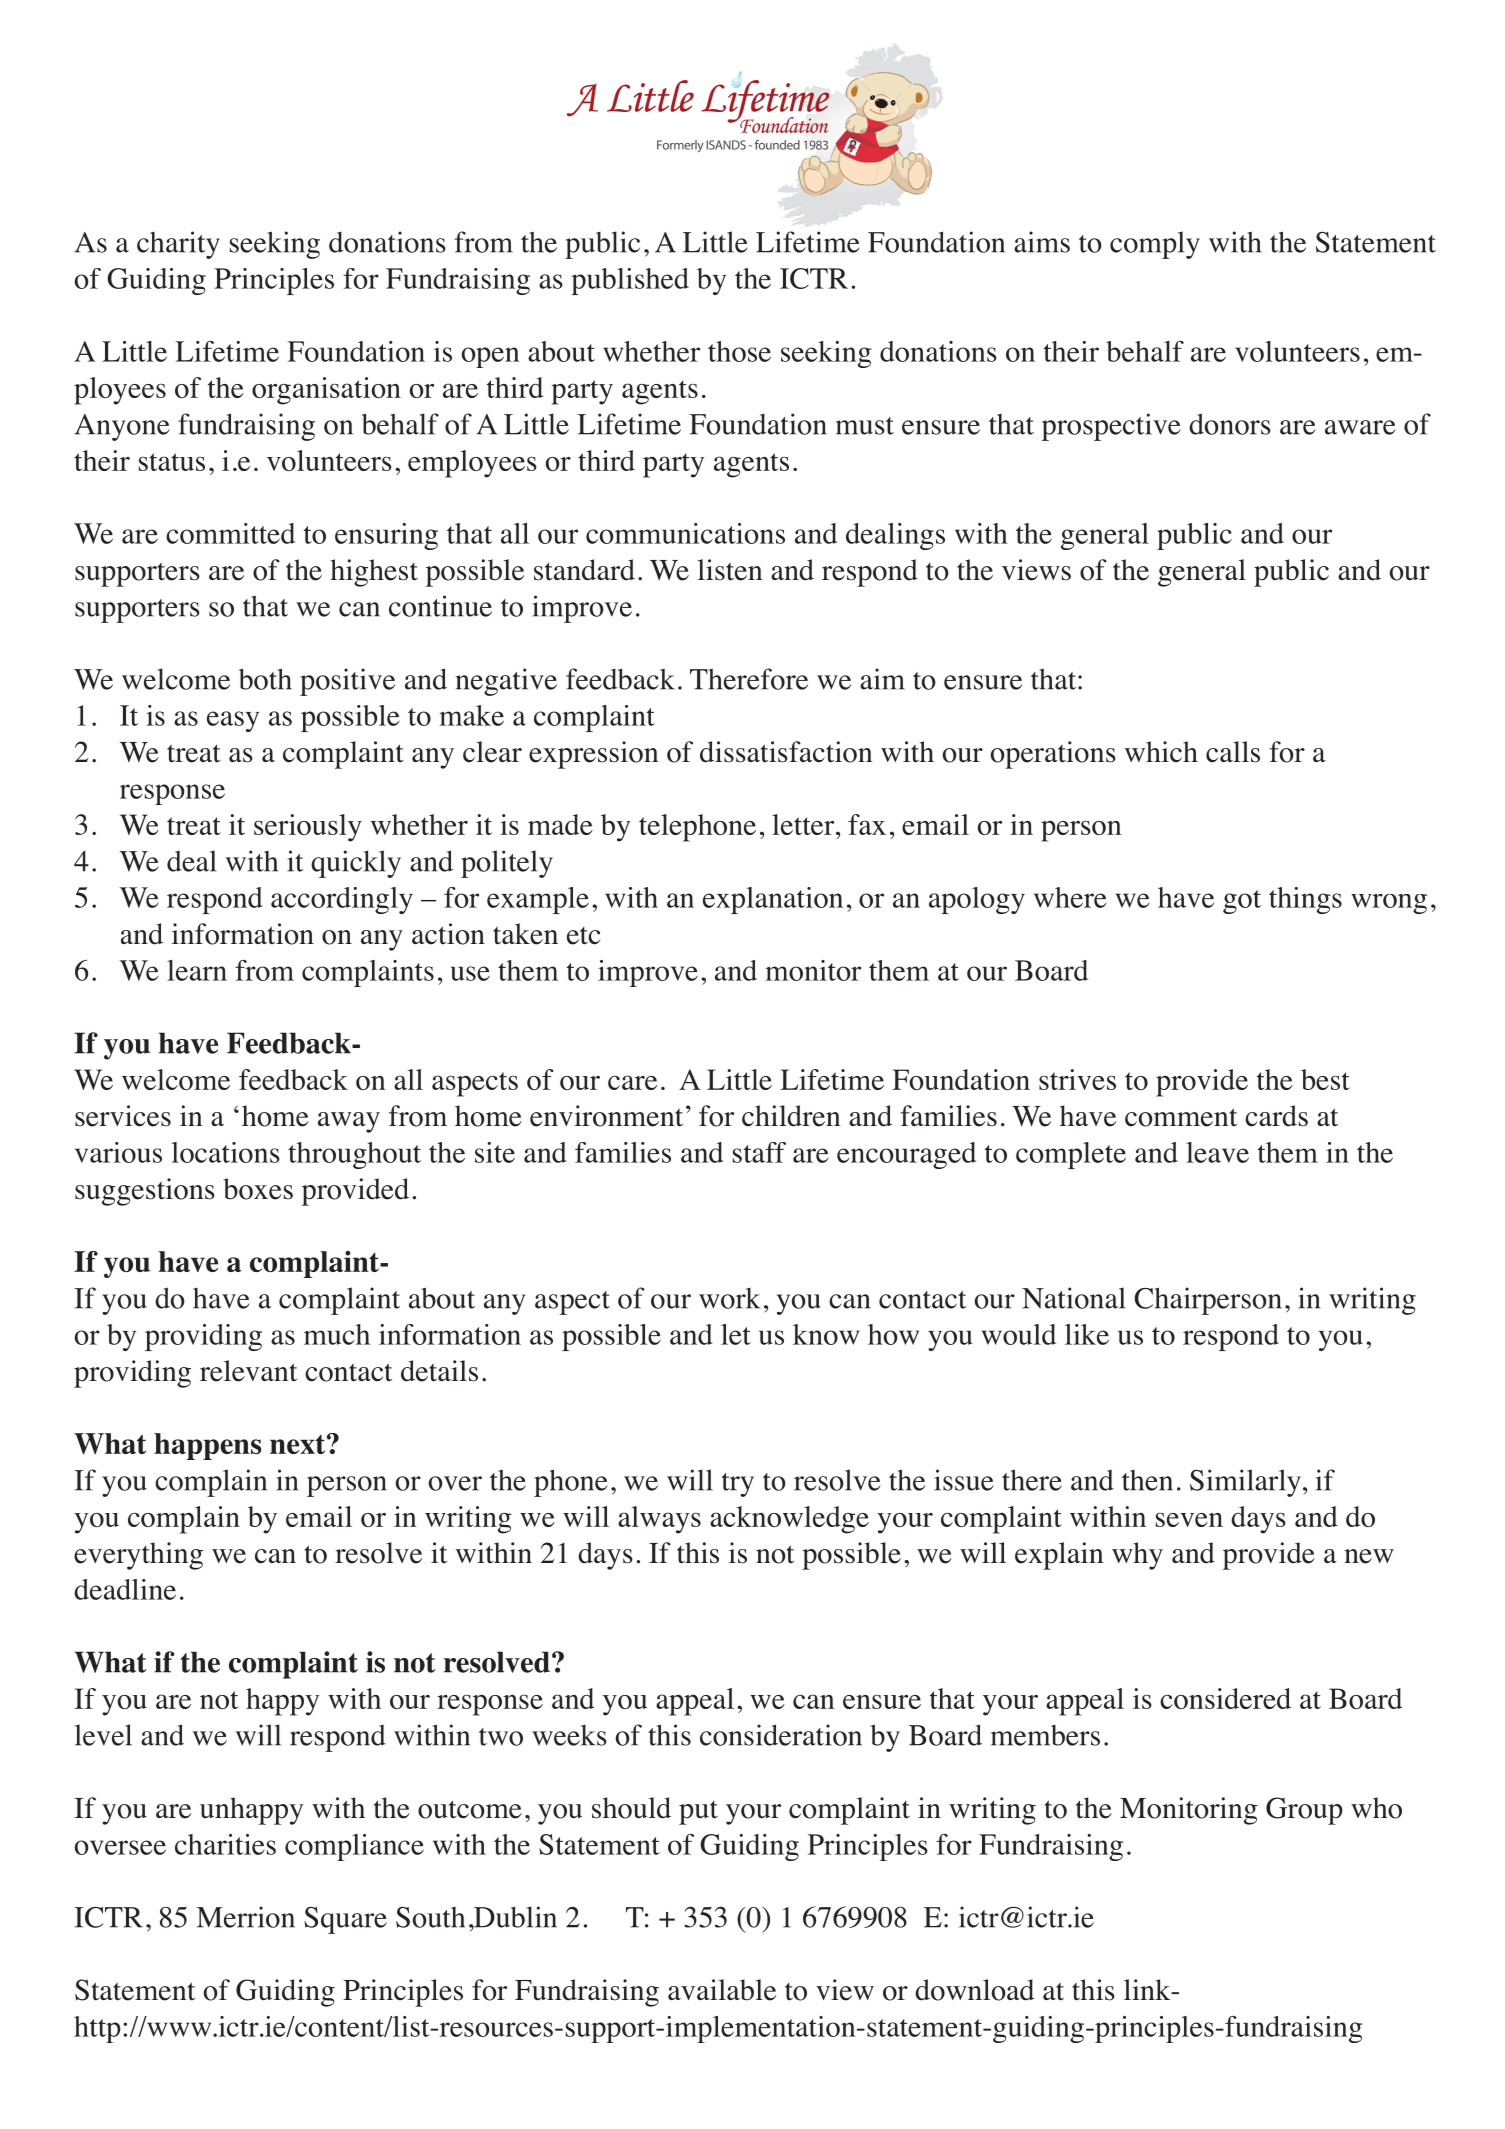 This page has height=2129, width=1505. What do you see at coordinates (1155, 245) in the page?
I see `comply` at bounding box center [1155, 245].
